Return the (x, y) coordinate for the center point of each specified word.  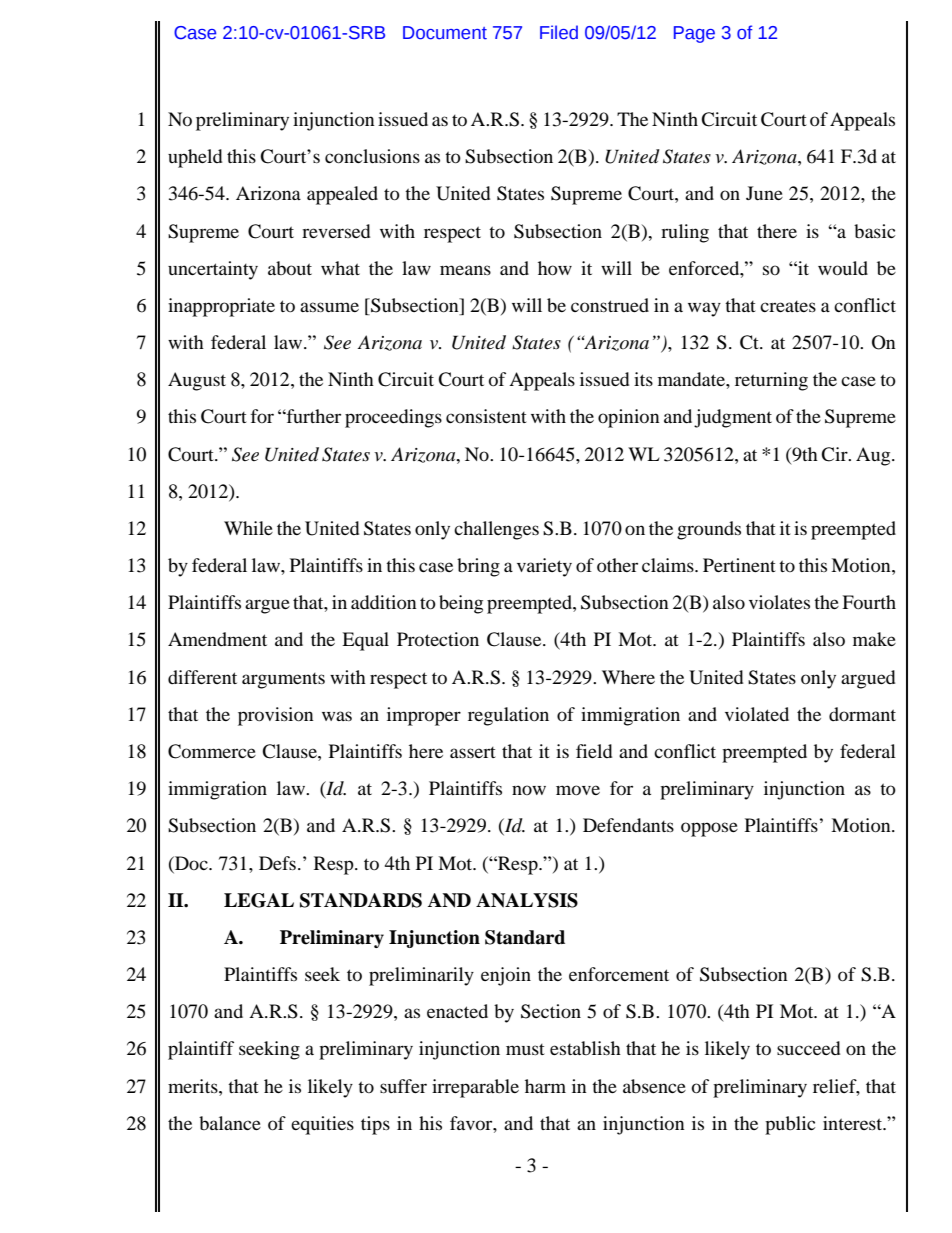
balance (230, 1123)
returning (771, 381)
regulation (508, 716)
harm (545, 1086)
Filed (559, 32)
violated (757, 714)
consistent (486, 416)
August (197, 381)
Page (694, 34)
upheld (195, 158)
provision (276, 716)
